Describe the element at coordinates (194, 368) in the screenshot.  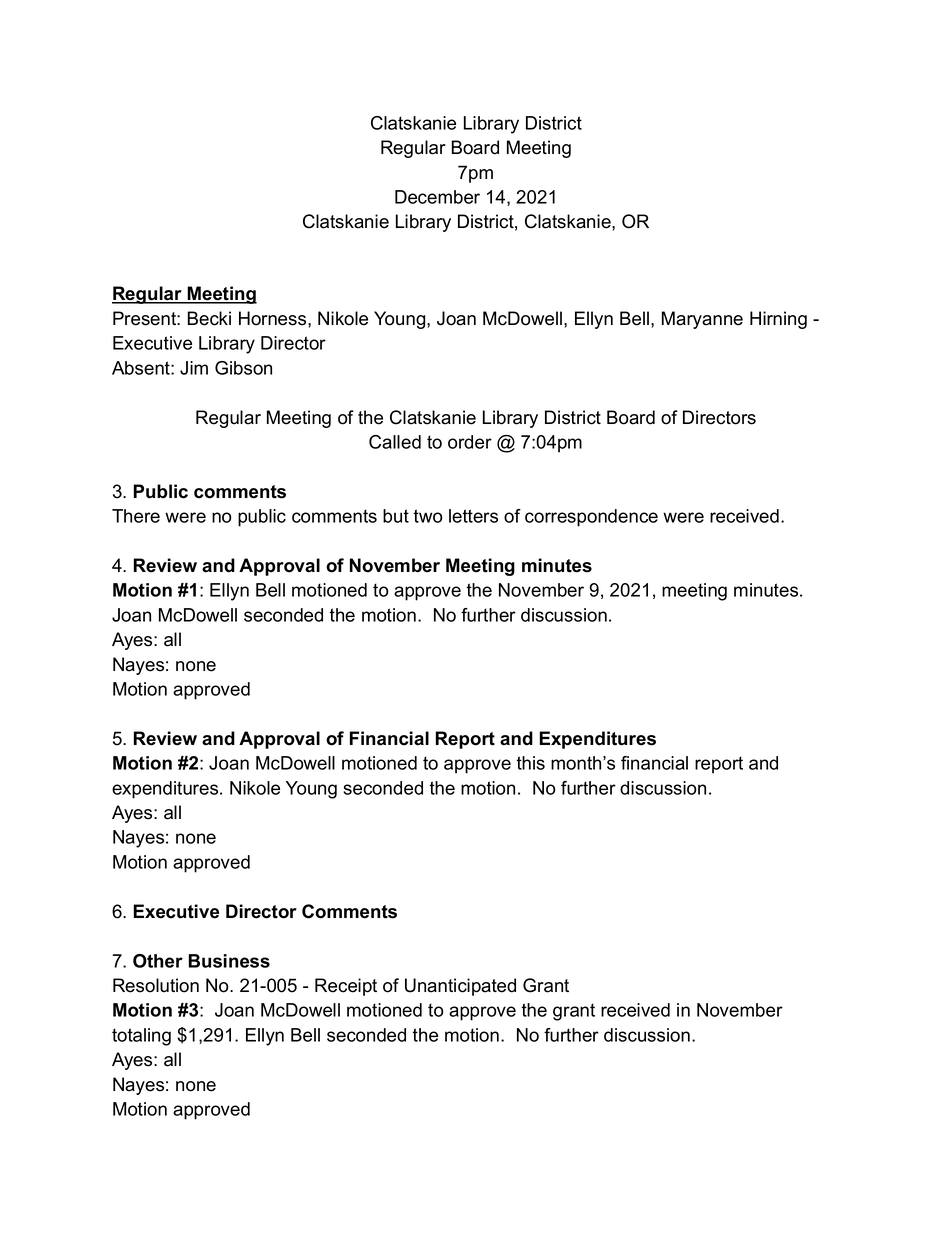
I see `Jim` at that location.
